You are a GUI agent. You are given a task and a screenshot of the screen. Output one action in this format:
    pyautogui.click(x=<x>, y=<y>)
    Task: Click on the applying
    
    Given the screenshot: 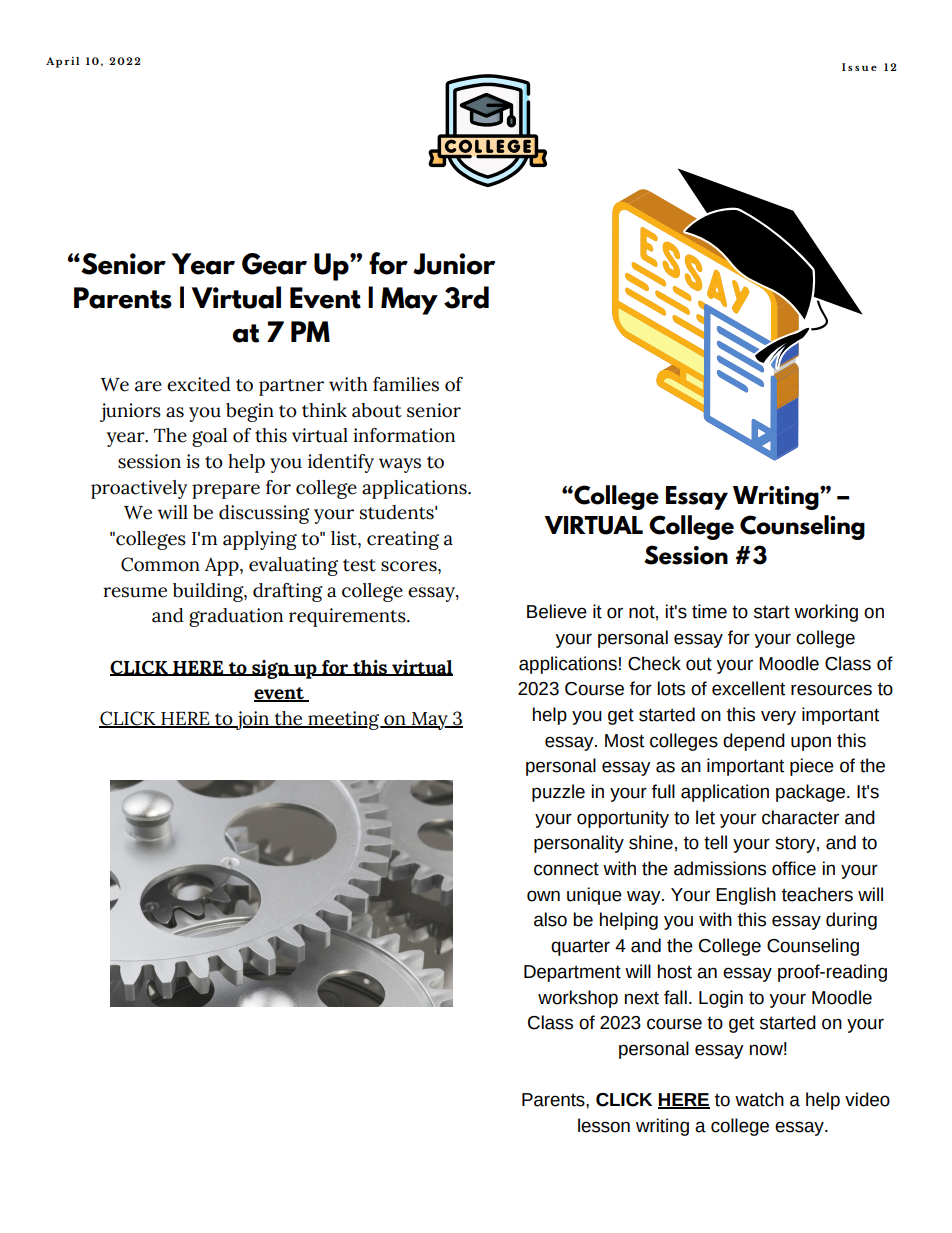 What is the action you would take?
    pyautogui.click(x=260, y=540)
